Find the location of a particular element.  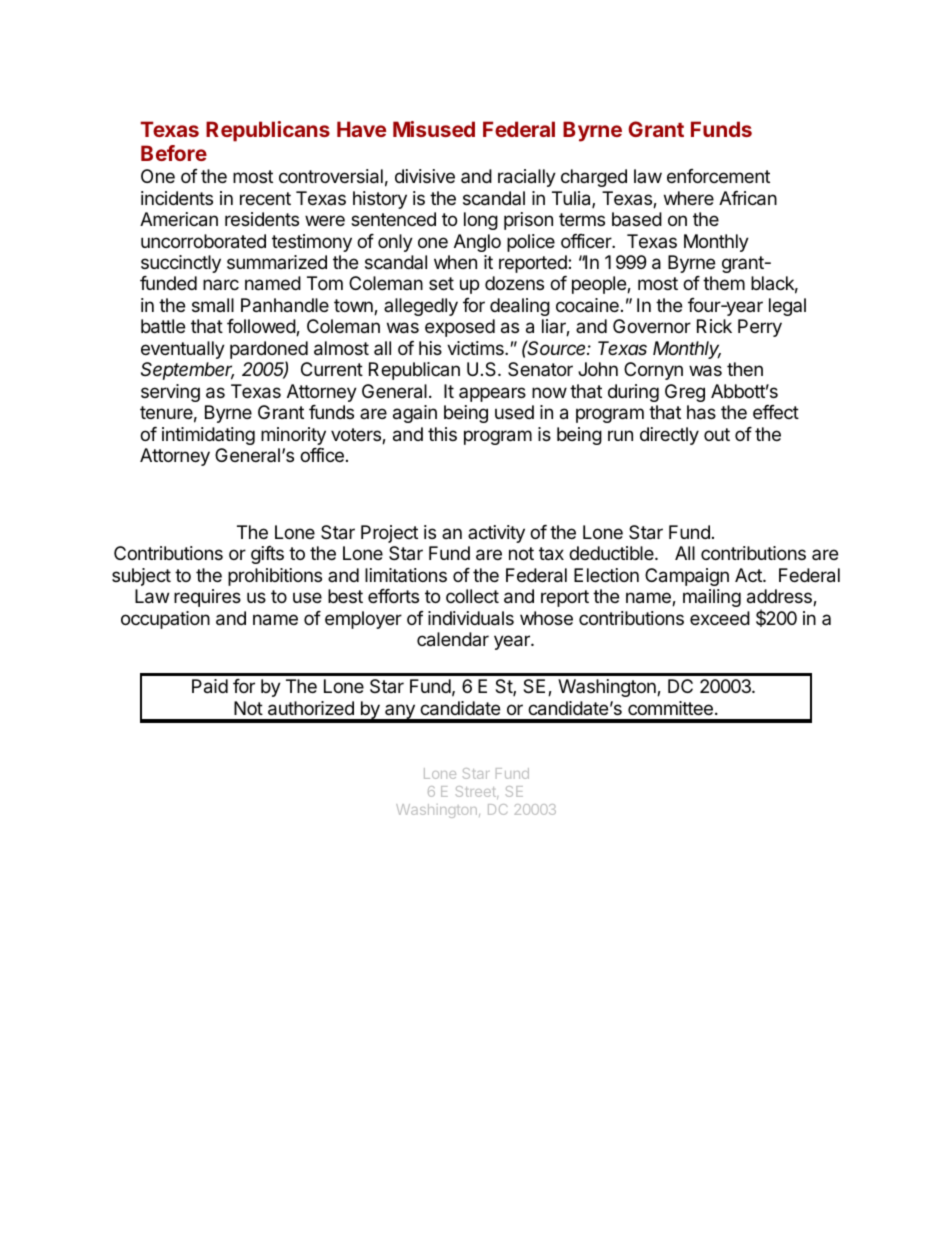

Paid is located at coordinates (210, 686).
